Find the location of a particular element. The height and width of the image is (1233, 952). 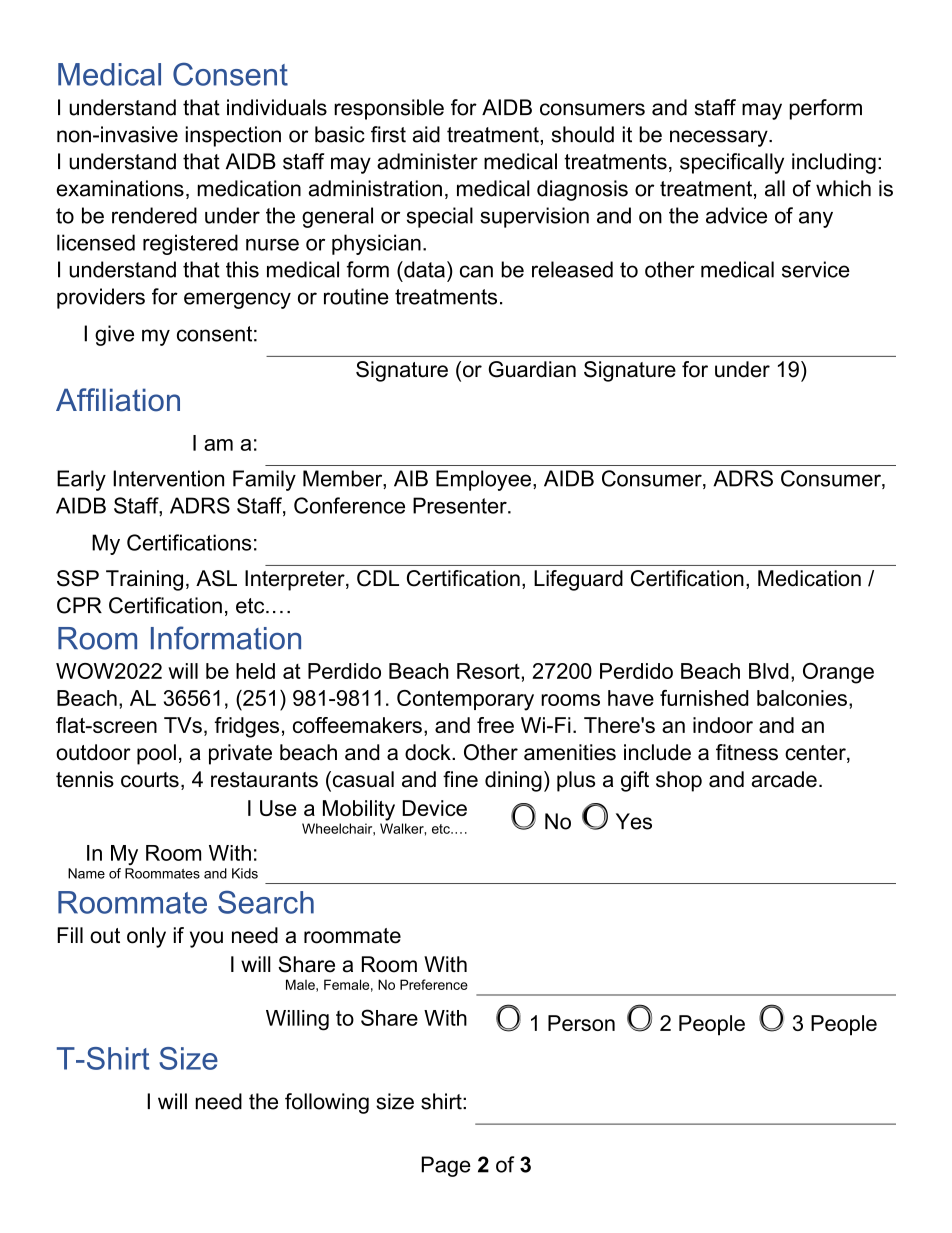

administer is located at coordinates (427, 161).
